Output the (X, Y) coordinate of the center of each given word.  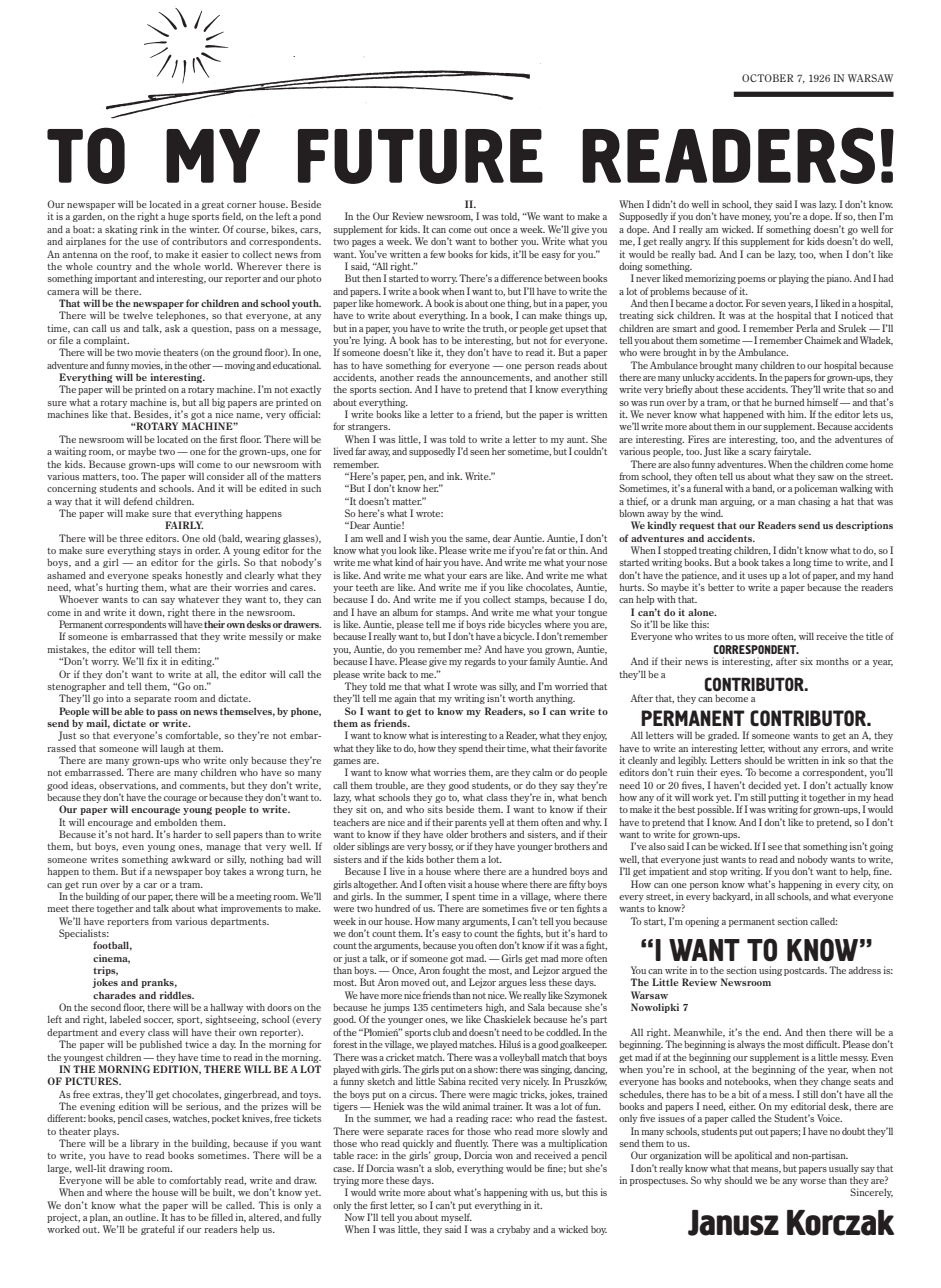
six (806, 661)
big (218, 403)
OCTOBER (768, 78)
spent (464, 898)
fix (152, 661)
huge (178, 217)
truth (495, 329)
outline (141, 1217)
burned (789, 402)
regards (480, 662)
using (770, 971)
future (420, 156)
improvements (251, 909)
